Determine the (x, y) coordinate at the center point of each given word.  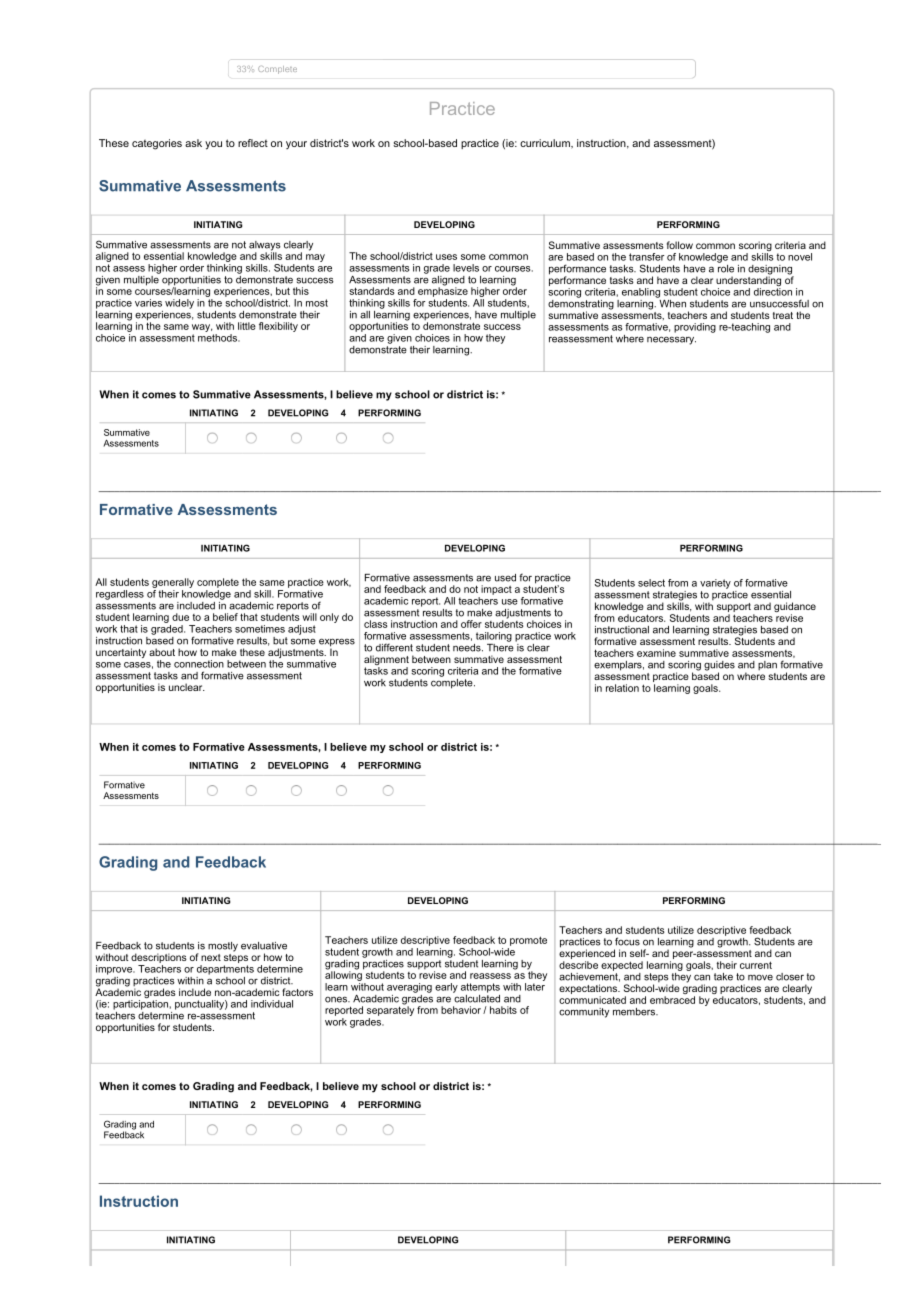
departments (225, 970)
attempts (480, 988)
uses (446, 257)
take (723, 977)
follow (680, 245)
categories (157, 144)
